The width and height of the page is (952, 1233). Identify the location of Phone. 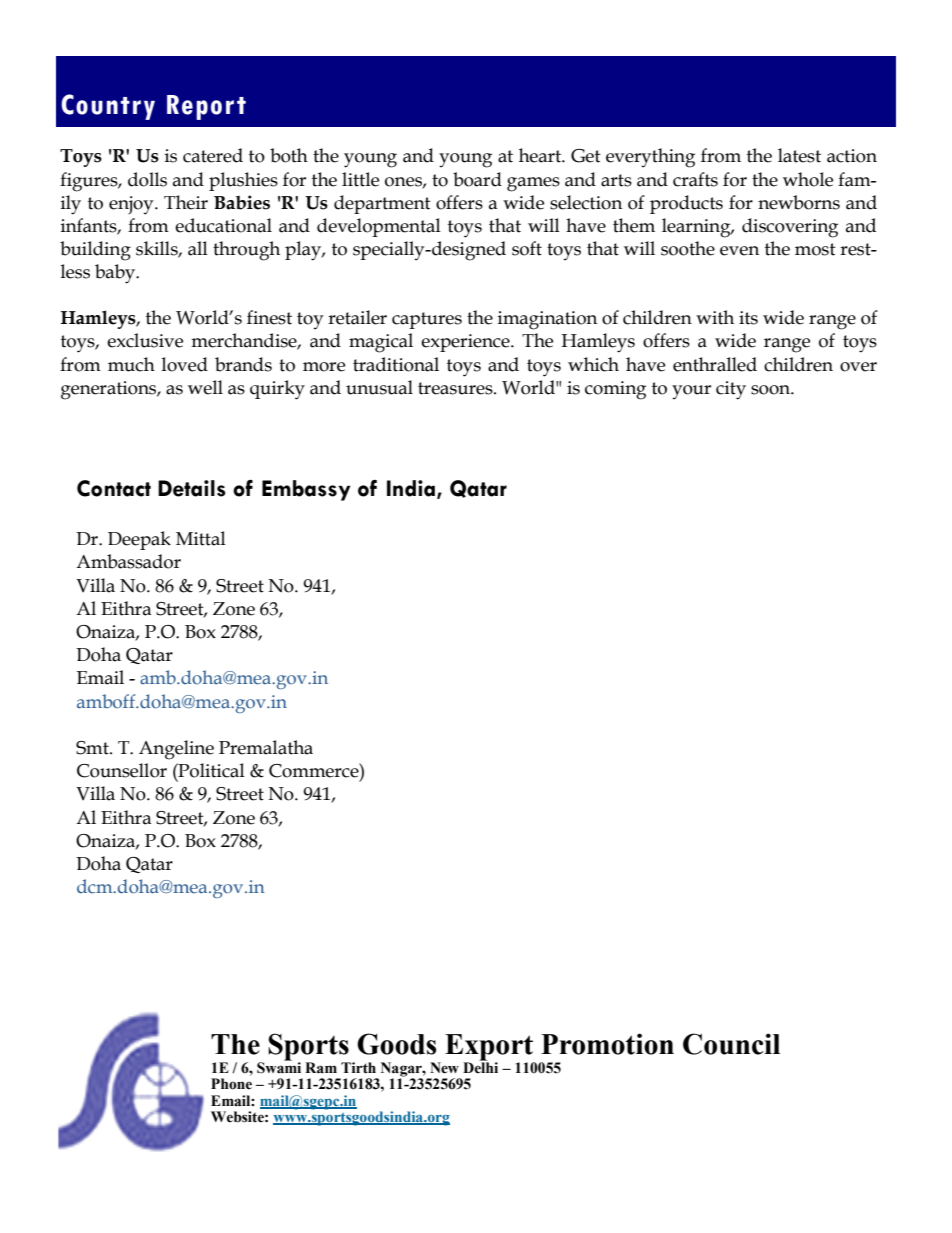
(231, 1084).
